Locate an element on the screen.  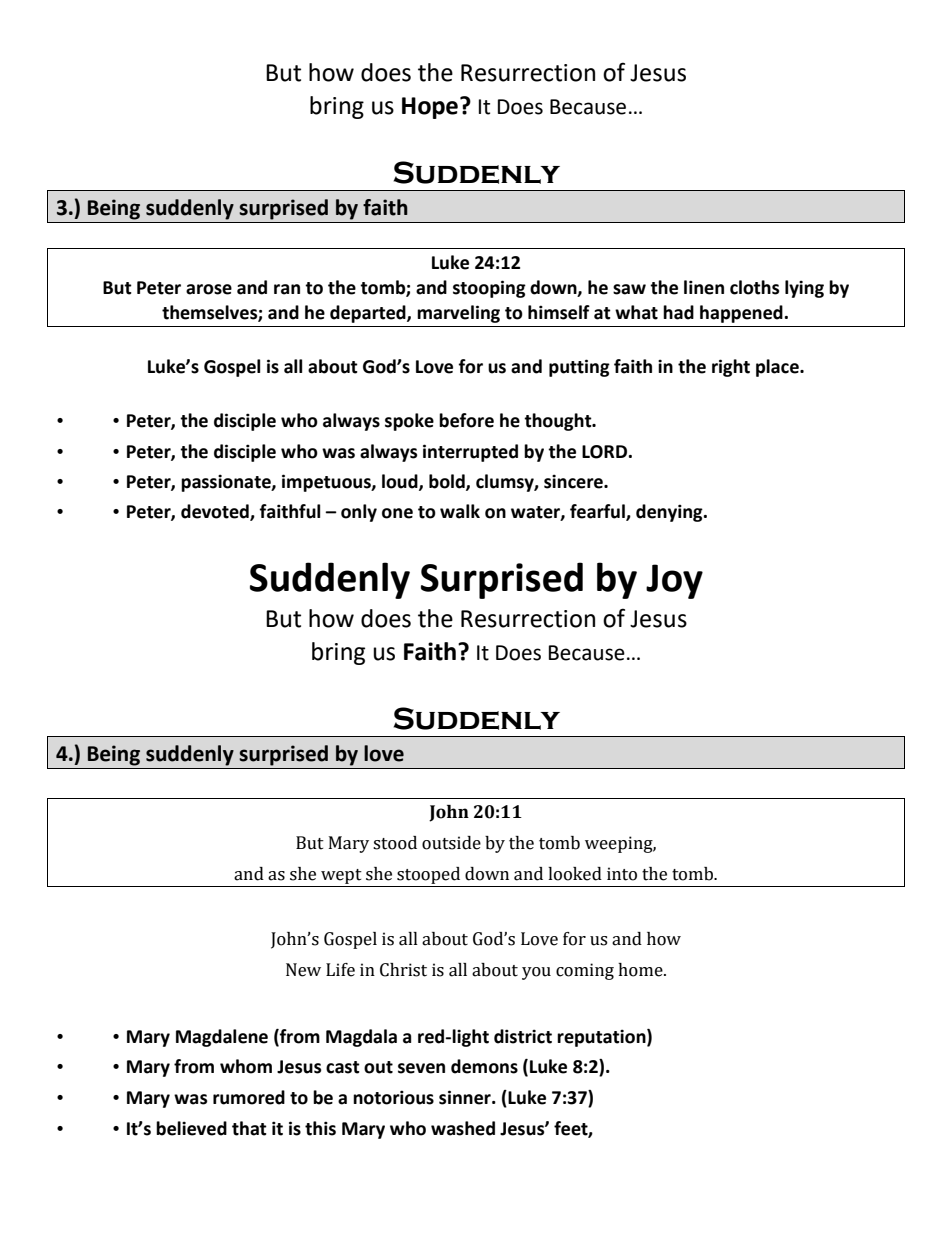
devoted is located at coordinates (216, 512).
